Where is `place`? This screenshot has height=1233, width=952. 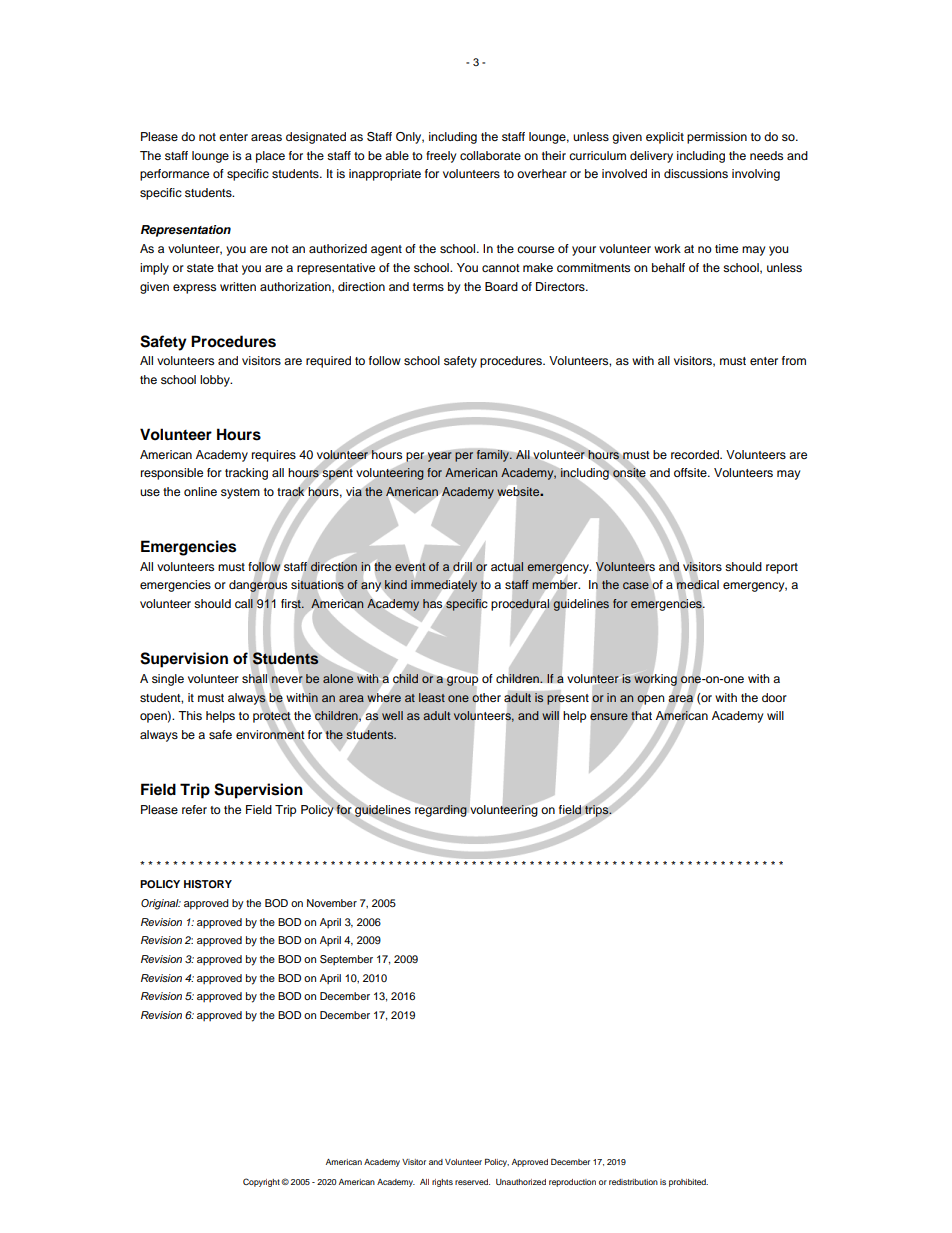
place is located at coordinates (270, 157).
